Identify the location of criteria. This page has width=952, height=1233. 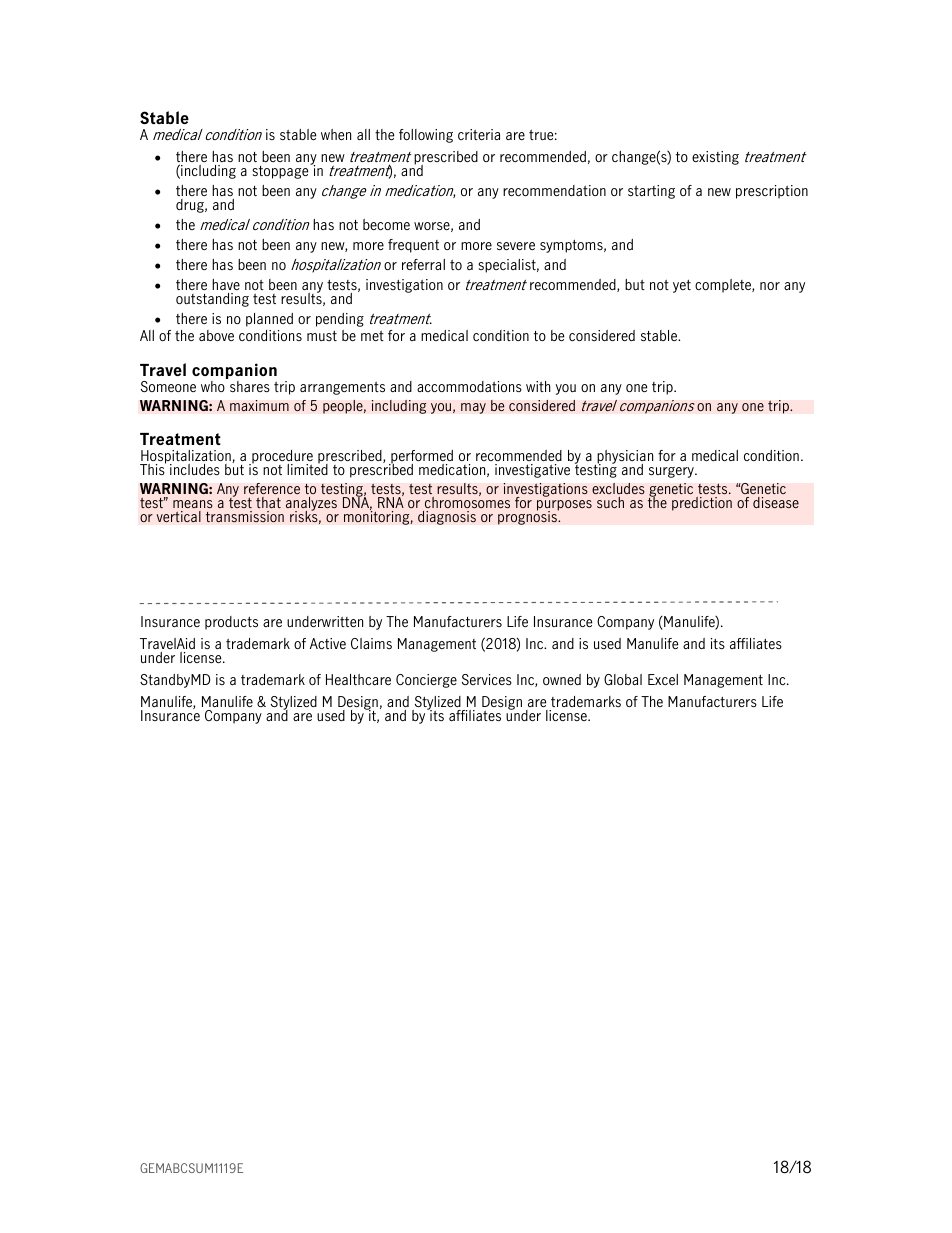
(479, 134).
